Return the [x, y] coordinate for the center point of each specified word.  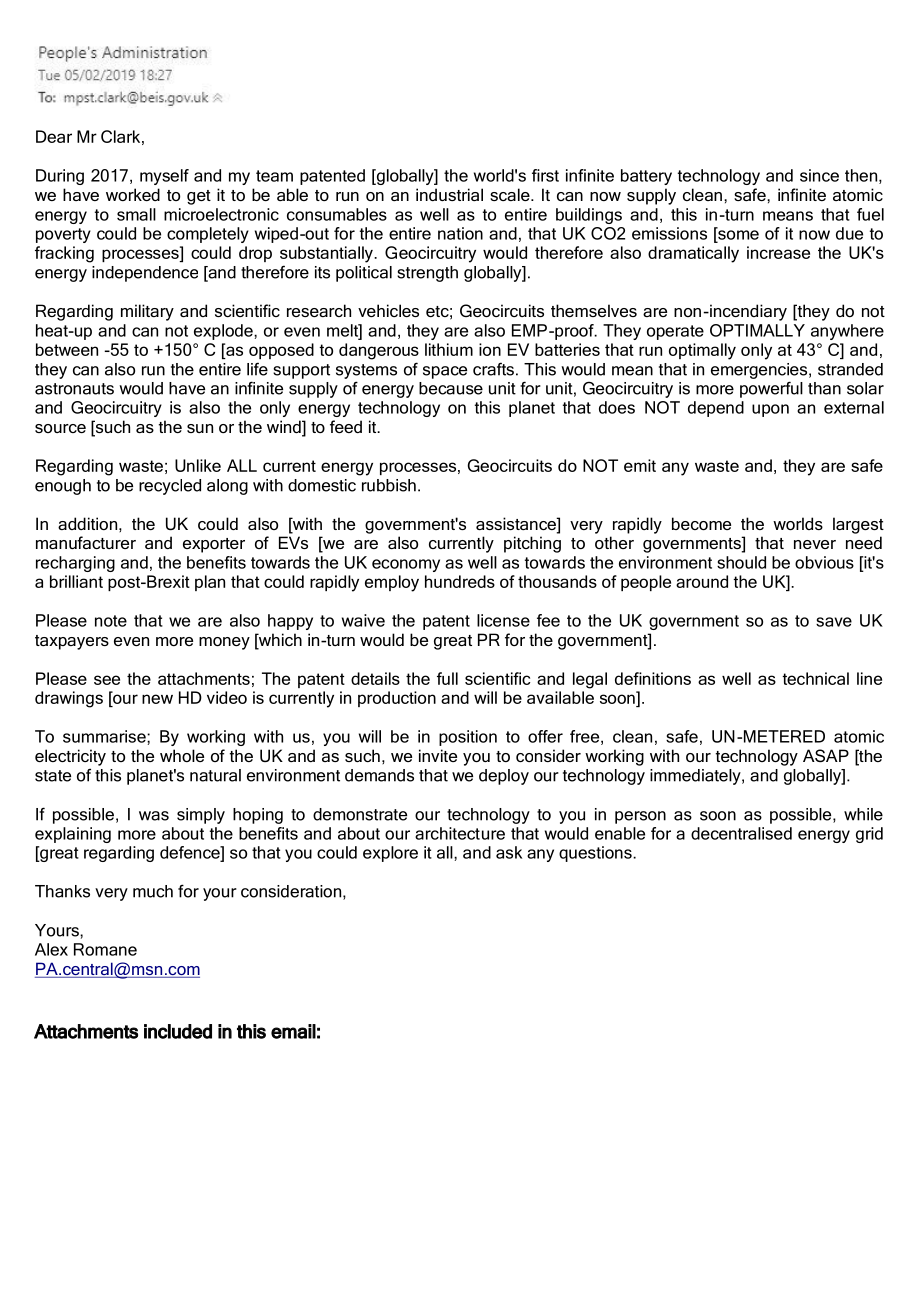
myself [164, 177]
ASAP [826, 755]
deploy [504, 777]
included [178, 1031]
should [741, 562]
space [445, 372]
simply [201, 816]
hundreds [460, 581]
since [819, 175]
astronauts [74, 389]
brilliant [76, 581]
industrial [449, 194]
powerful [771, 389]
